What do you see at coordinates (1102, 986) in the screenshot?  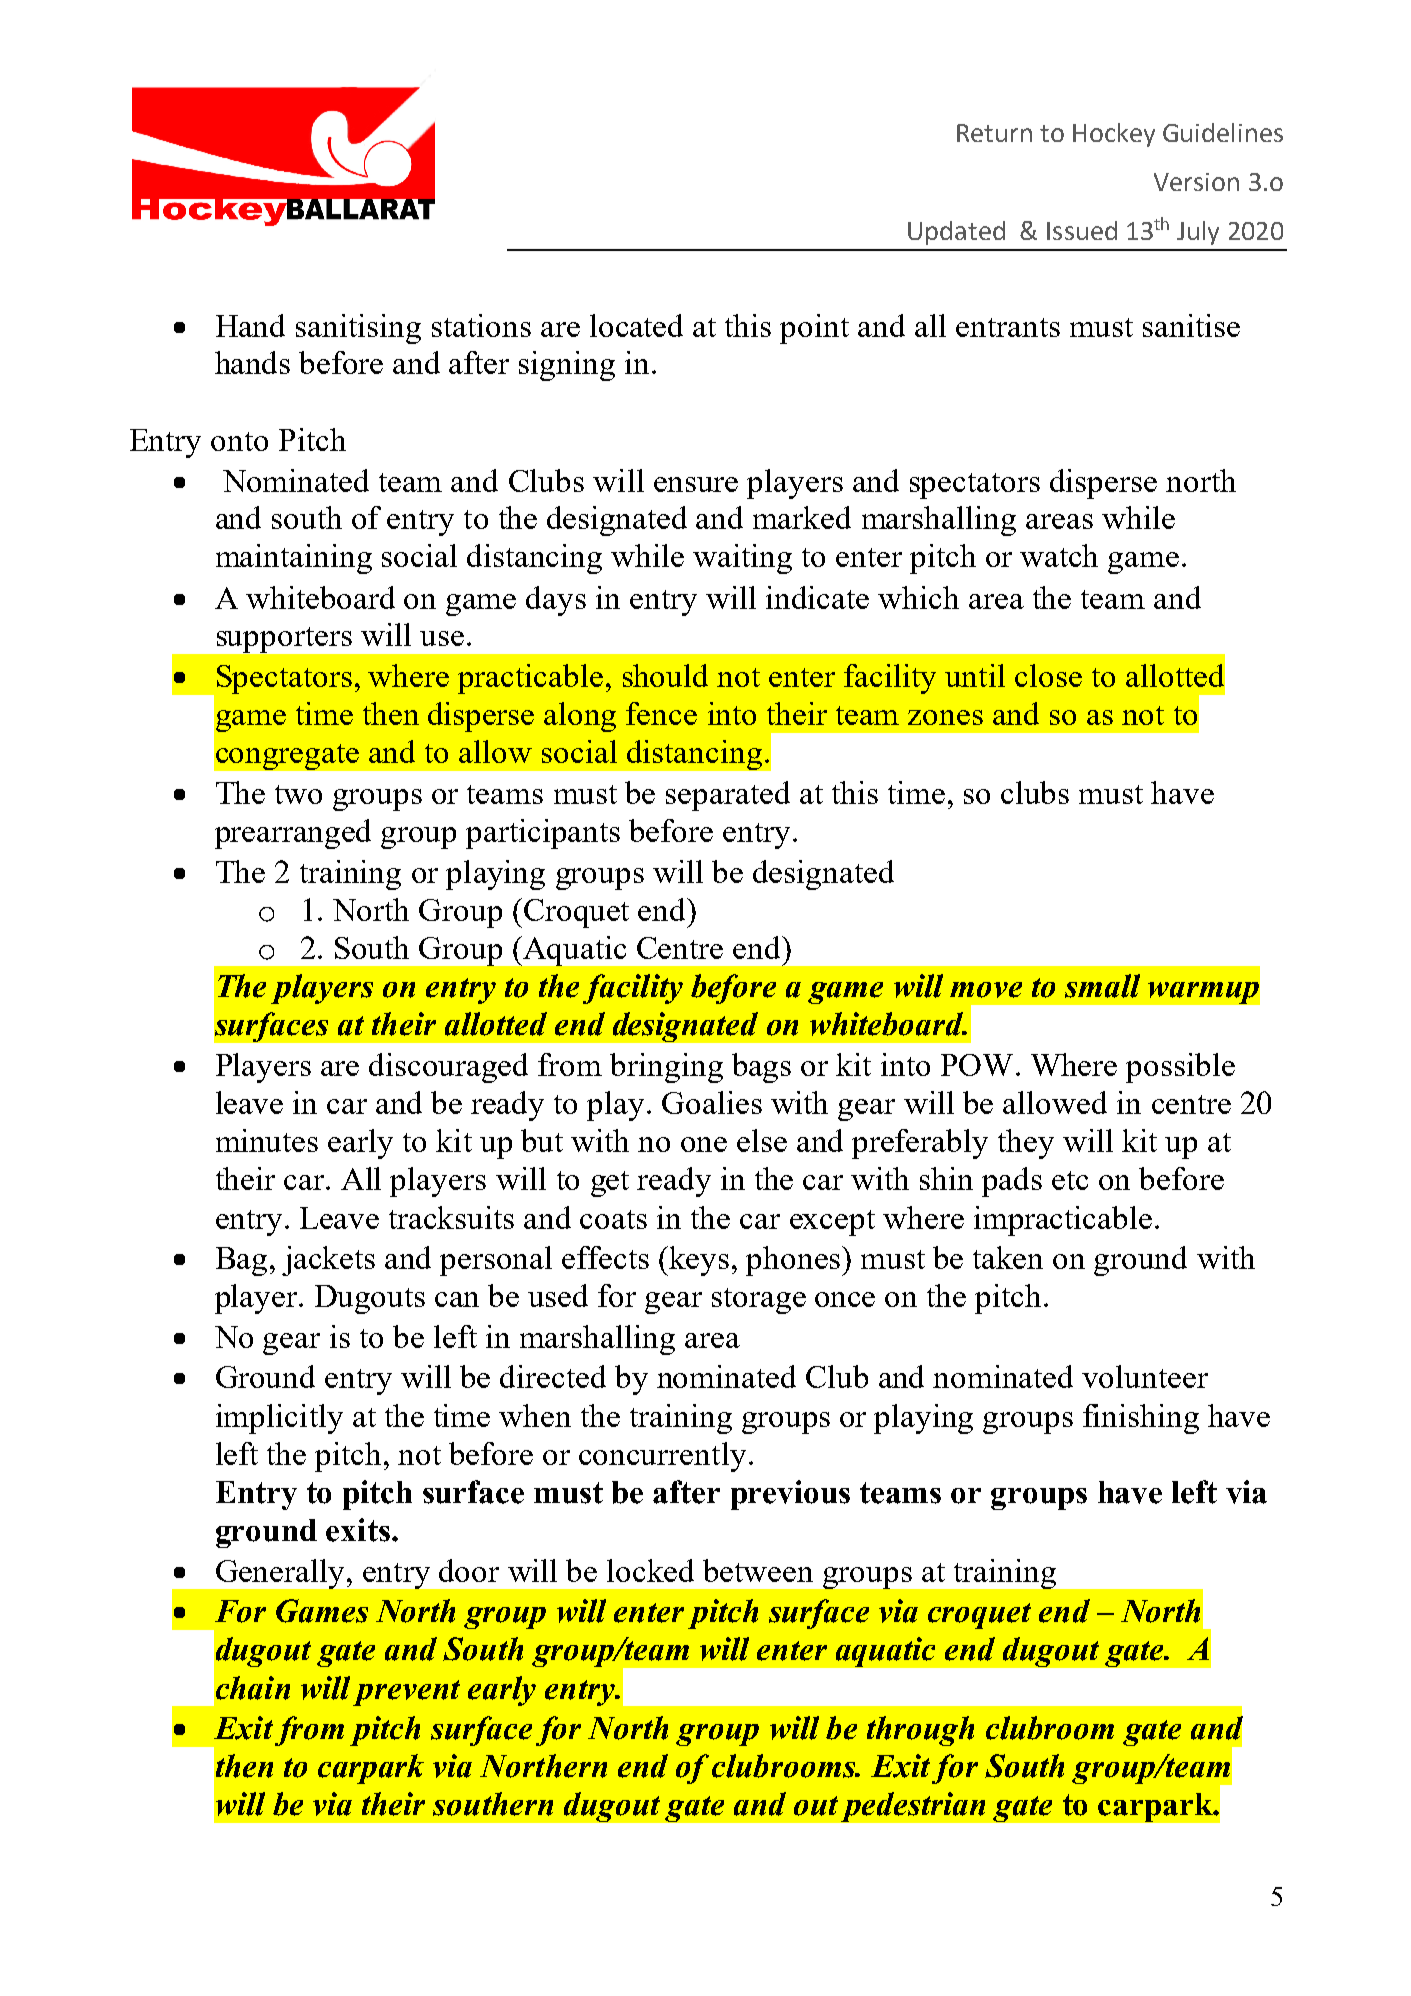 I see `small` at bounding box center [1102, 986].
